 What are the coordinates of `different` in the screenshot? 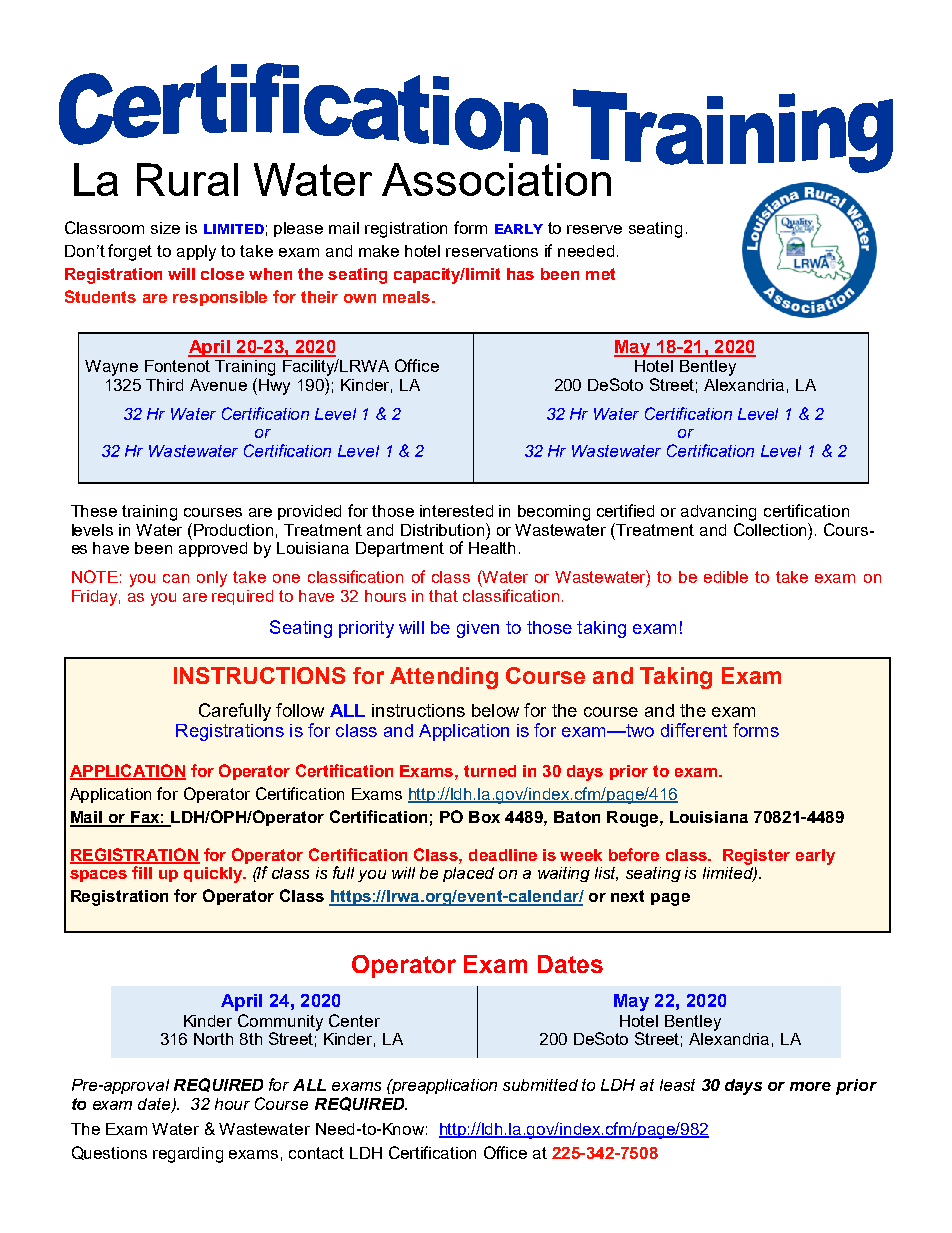 It's located at (694, 730).
